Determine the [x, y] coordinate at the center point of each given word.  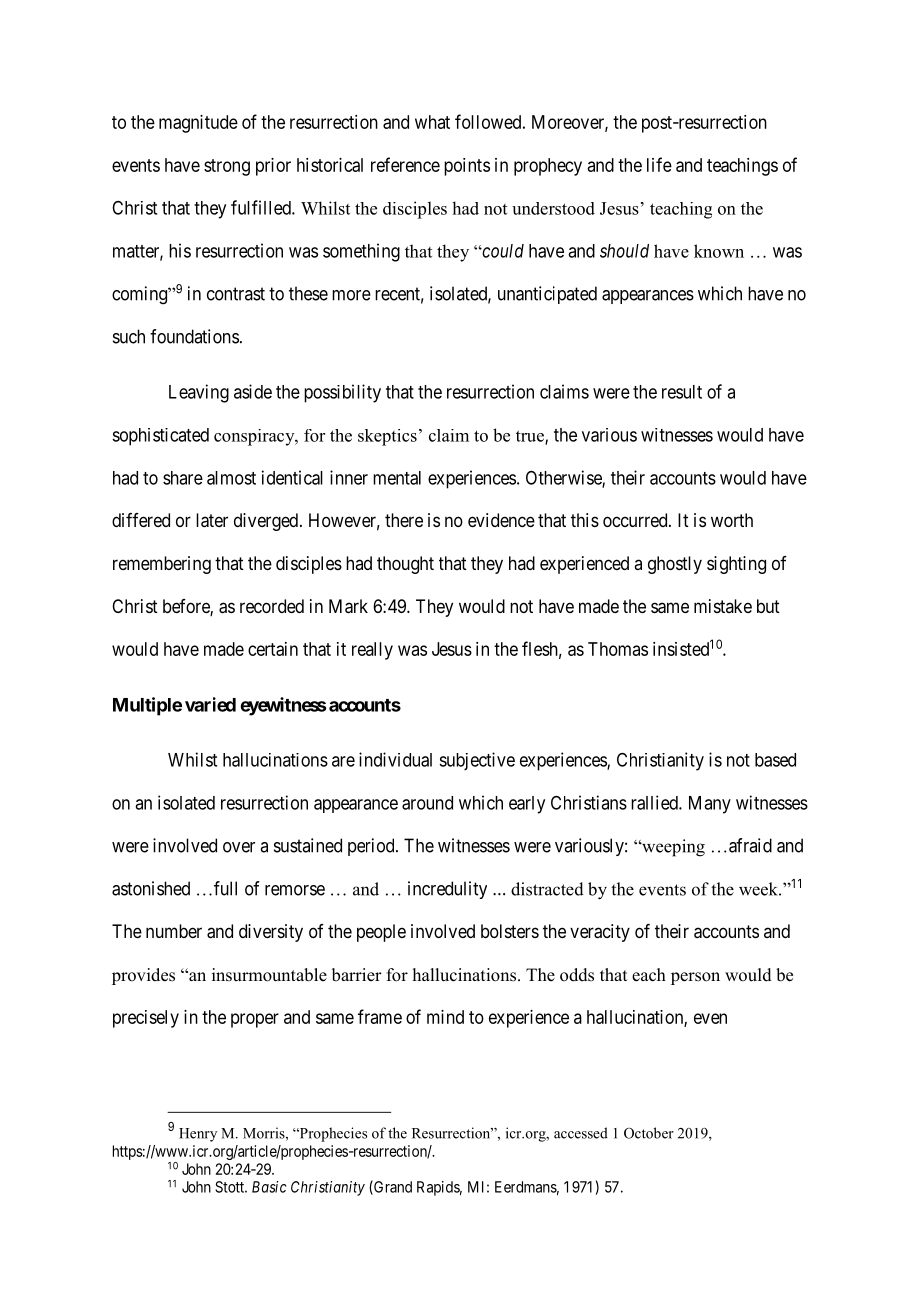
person [695, 978]
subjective [477, 761]
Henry [198, 1135]
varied [210, 704]
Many [710, 805]
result [682, 392]
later [212, 520]
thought [405, 565]
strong [227, 167]
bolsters [510, 931]
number [174, 931]
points [467, 167]
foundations [194, 336]
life [659, 164]
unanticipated [547, 295]
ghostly [675, 565]
